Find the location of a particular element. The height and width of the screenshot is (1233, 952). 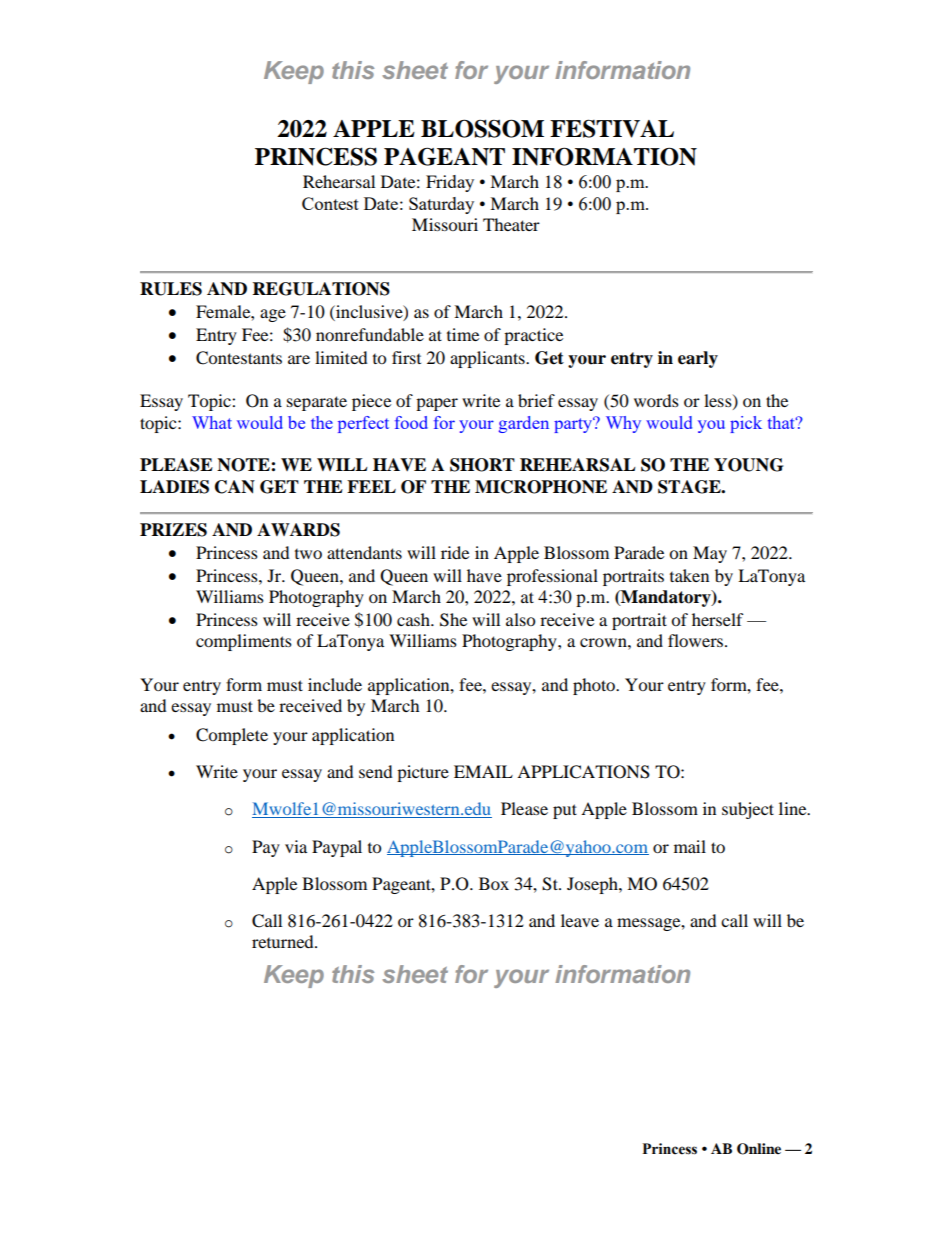

Box is located at coordinates (494, 883).
